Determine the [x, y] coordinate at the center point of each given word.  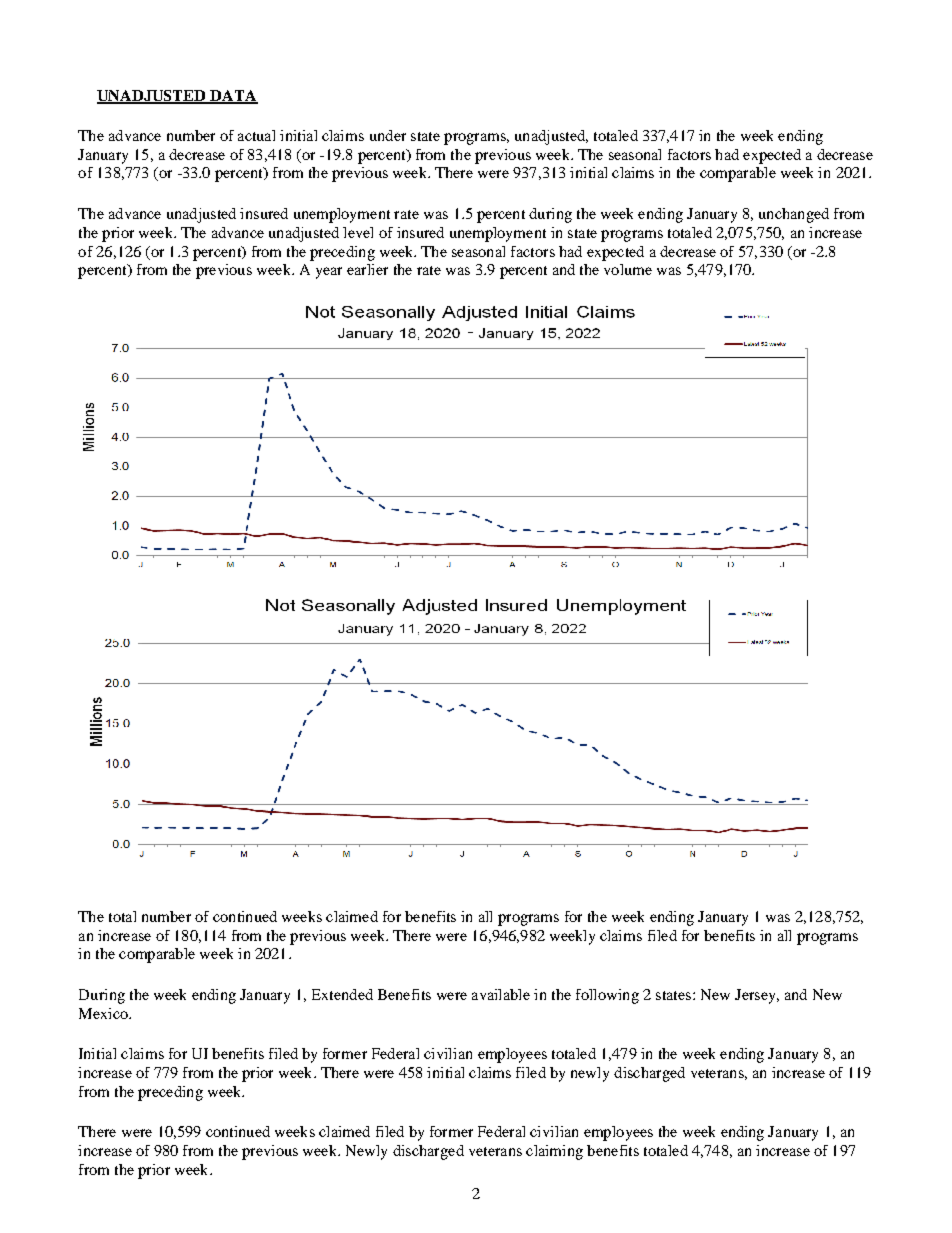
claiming [554, 1152]
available [501, 994]
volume [628, 269]
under [388, 135]
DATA [233, 96]
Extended [342, 994]
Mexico [104, 1013]
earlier [367, 269]
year [329, 273]
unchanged [794, 215]
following [607, 996]
